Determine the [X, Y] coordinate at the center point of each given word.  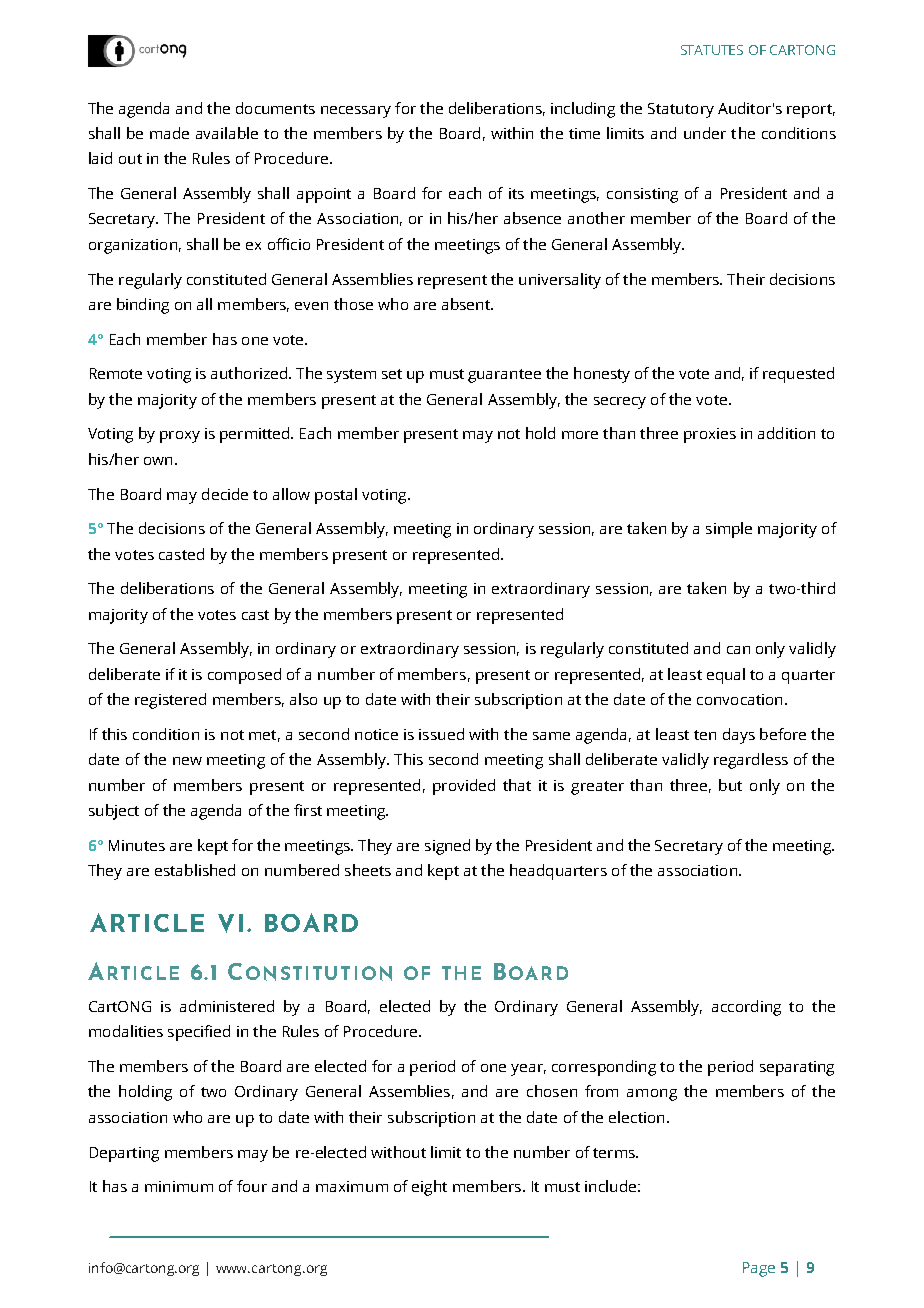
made [169, 133]
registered [170, 701]
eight [429, 1188]
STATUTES [712, 50]
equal [726, 676]
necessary [356, 112]
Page [759, 1269]
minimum [179, 1186]
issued [441, 734]
